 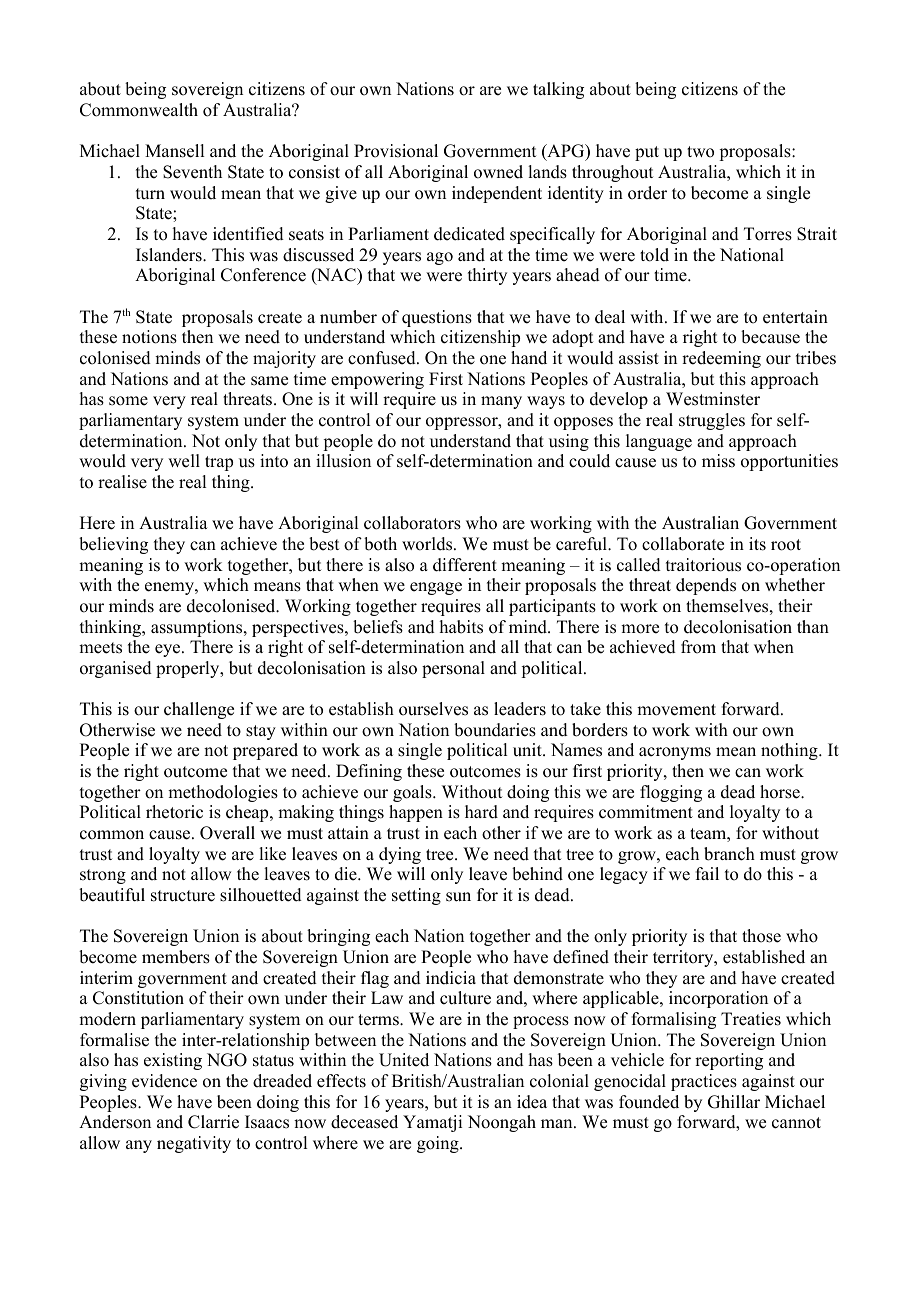 I want to click on Mansell, so click(x=174, y=151).
